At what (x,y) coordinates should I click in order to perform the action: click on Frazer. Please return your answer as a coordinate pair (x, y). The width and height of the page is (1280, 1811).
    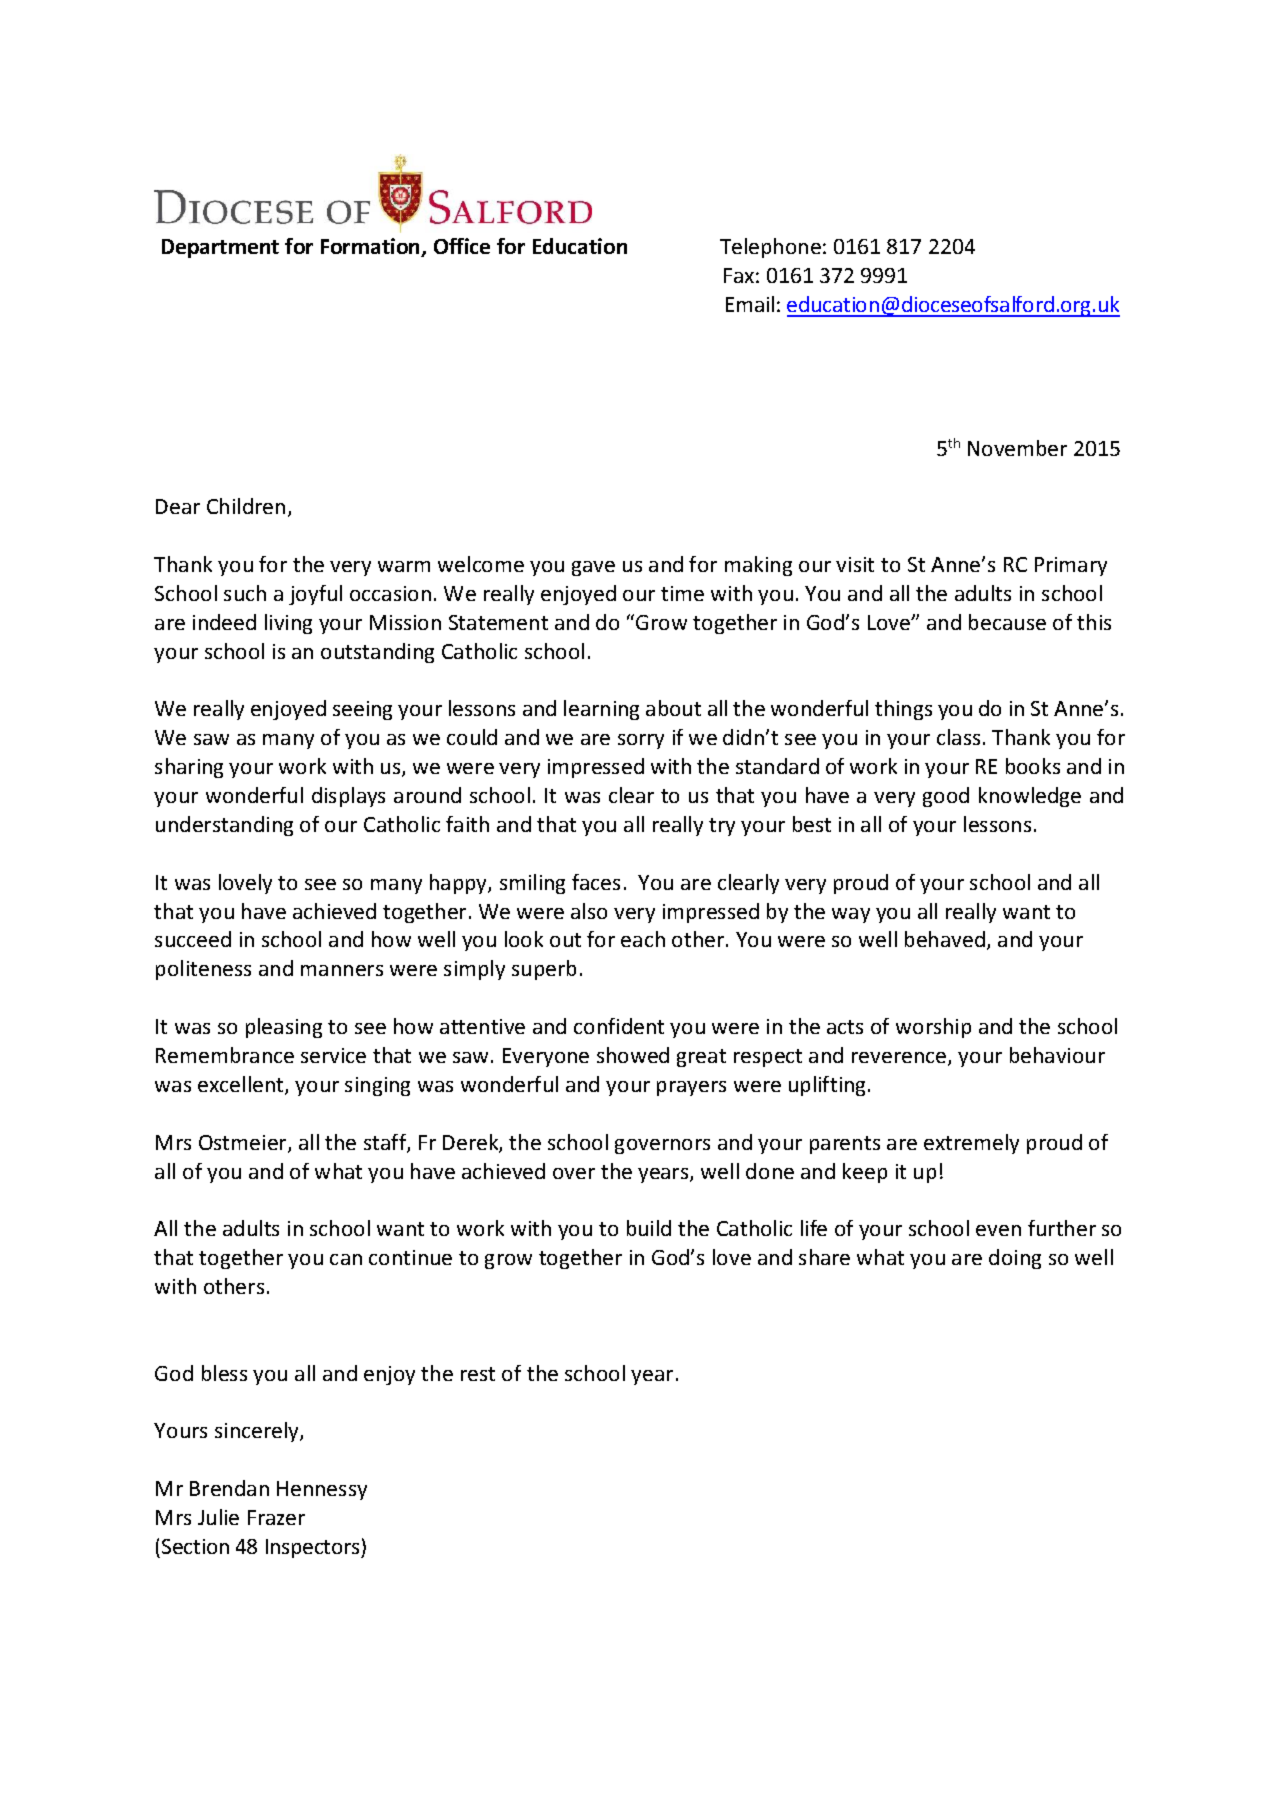
    Looking at the image, I should click on (276, 1517).
